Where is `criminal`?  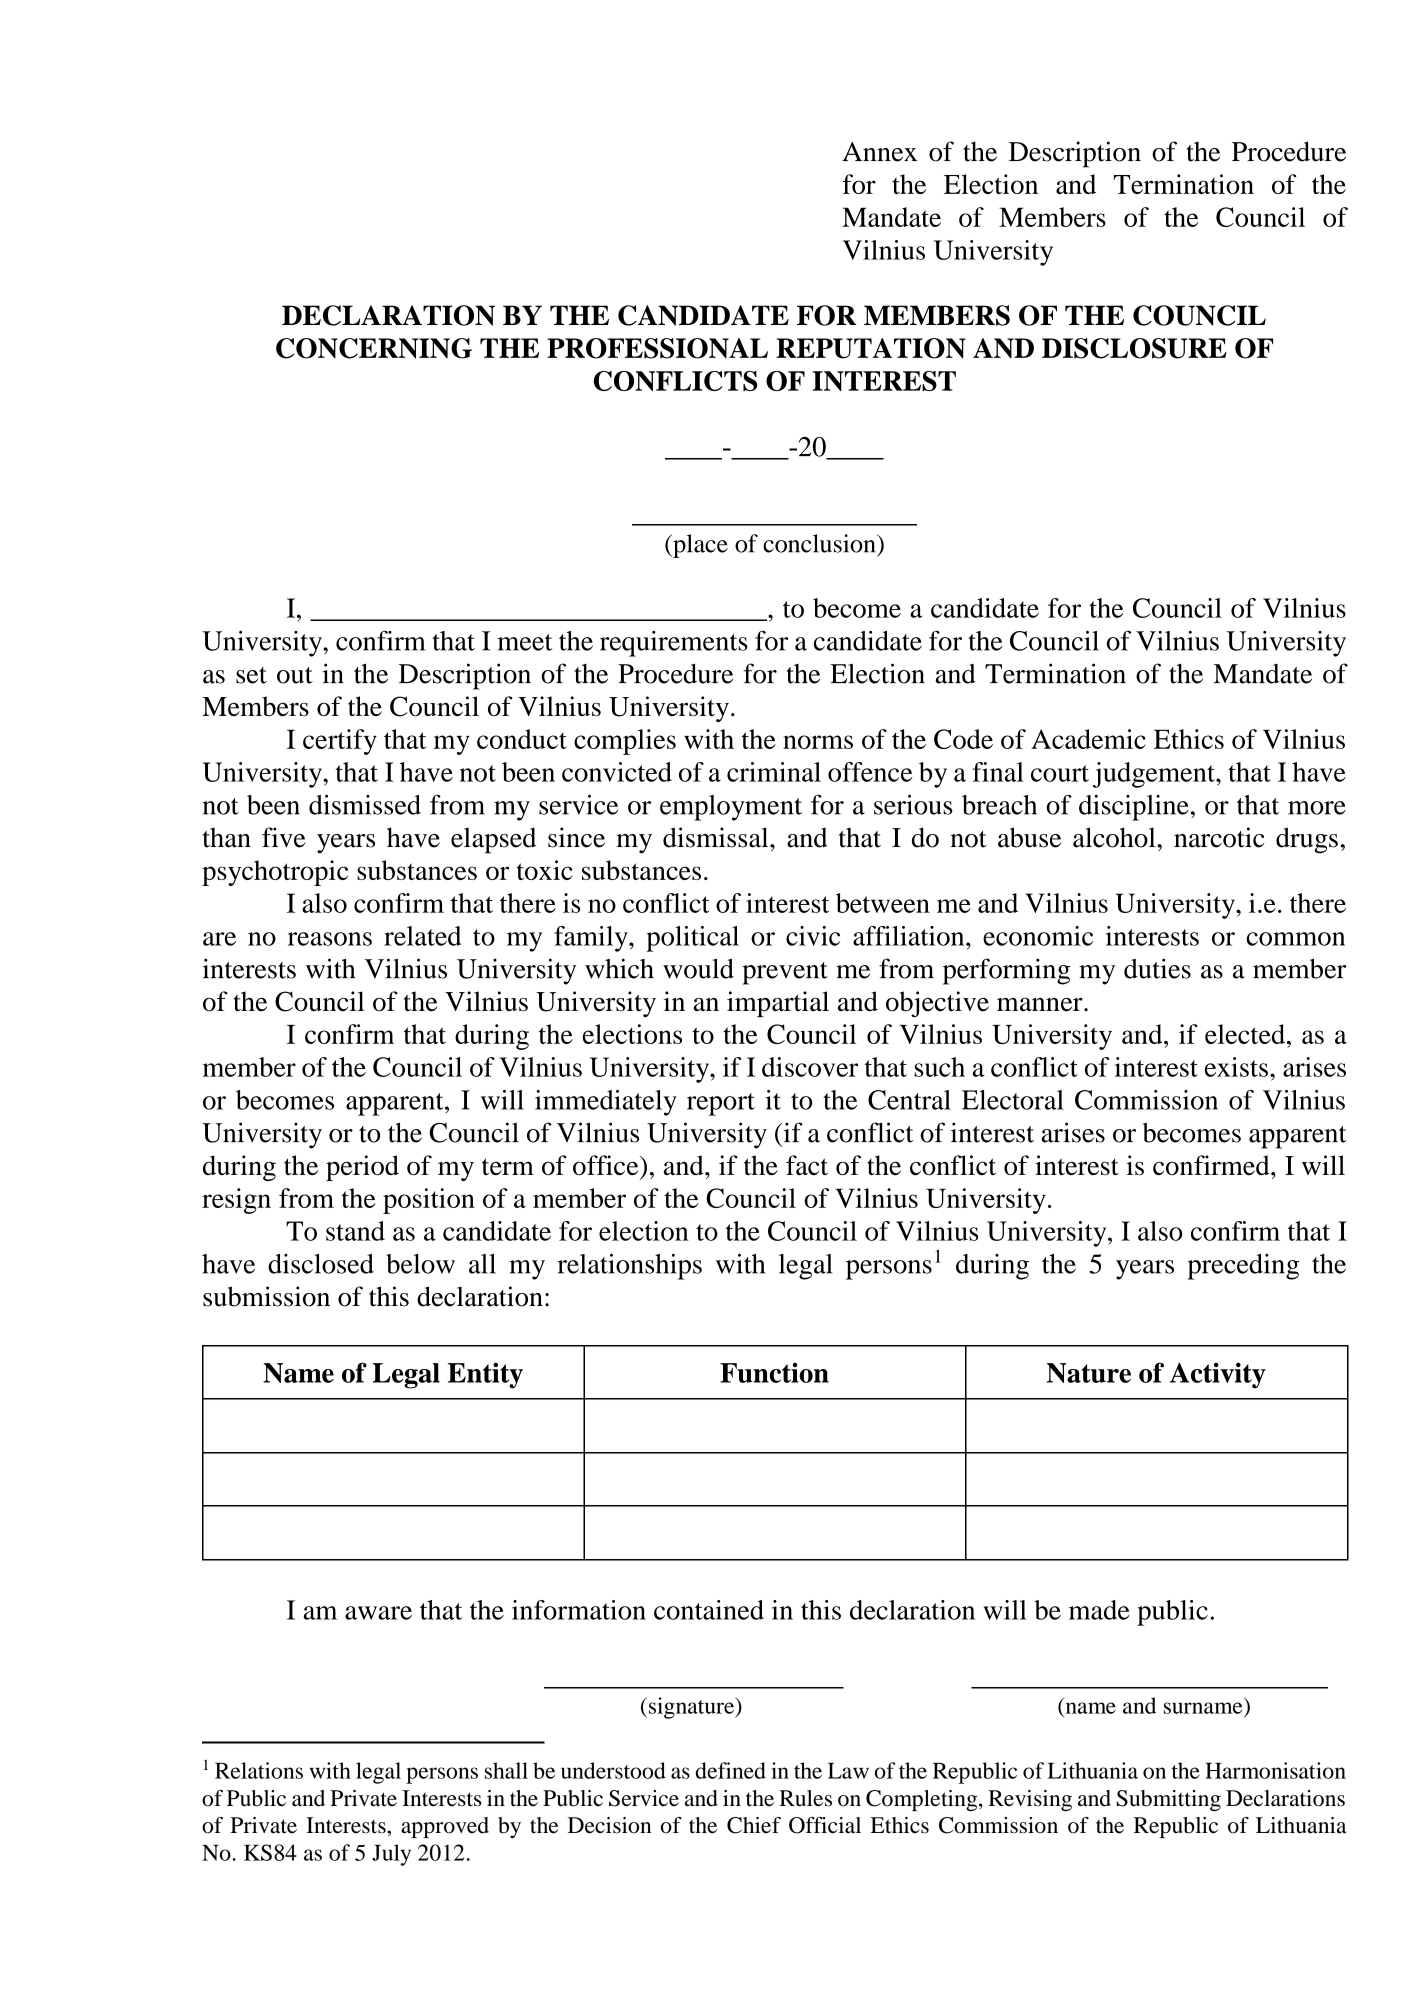
criminal is located at coordinates (774, 772).
